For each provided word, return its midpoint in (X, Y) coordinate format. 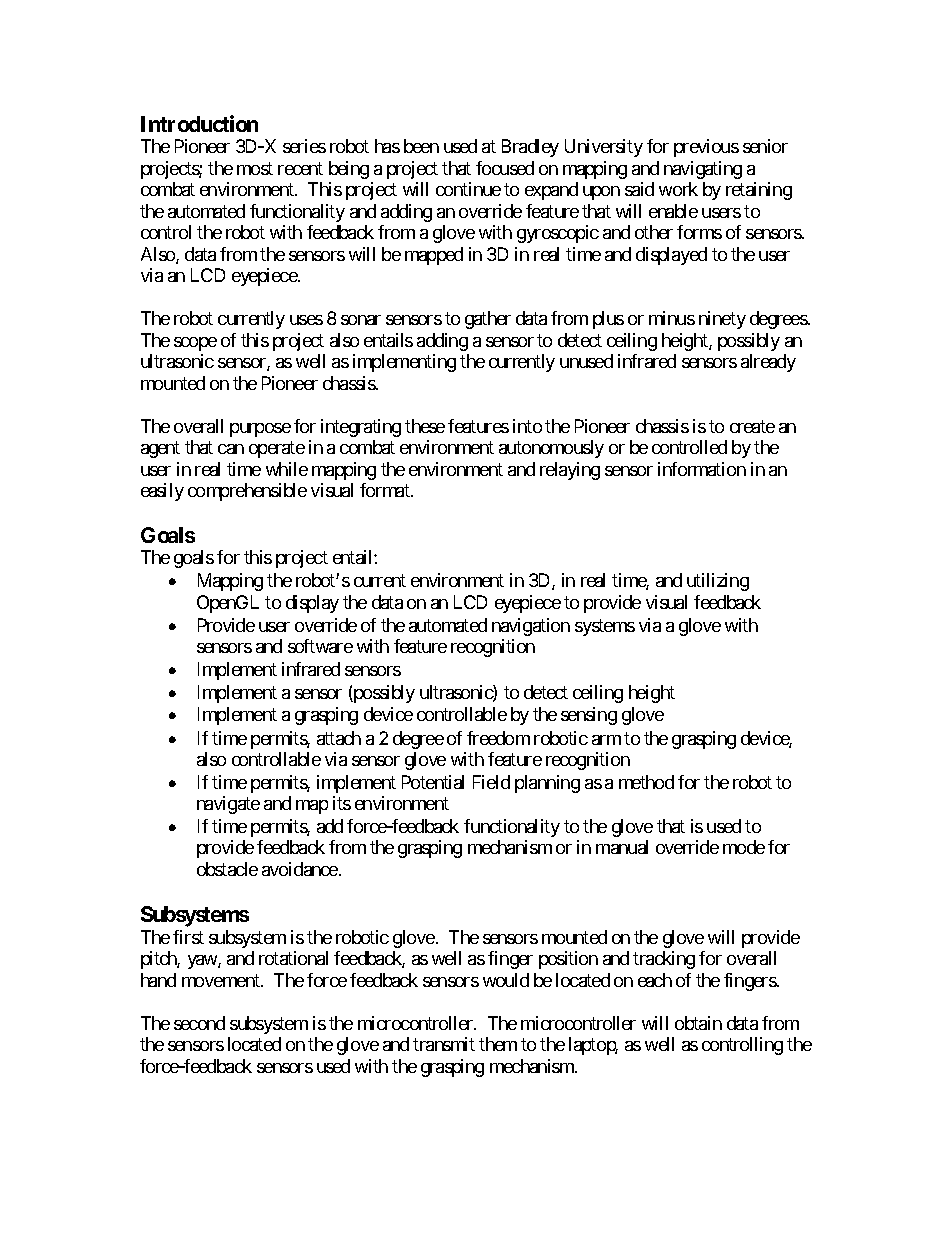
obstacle (227, 869)
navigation (531, 627)
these (425, 426)
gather (488, 320)
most (255, 168)
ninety (722, 320)
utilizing (718, 582)
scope (195, 344)
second (199, 1023)
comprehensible (247, 492)
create (752, 426)
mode (744, 847)
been (421, 146)
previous (706, 148)
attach (339, 738)
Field (491, 782)
